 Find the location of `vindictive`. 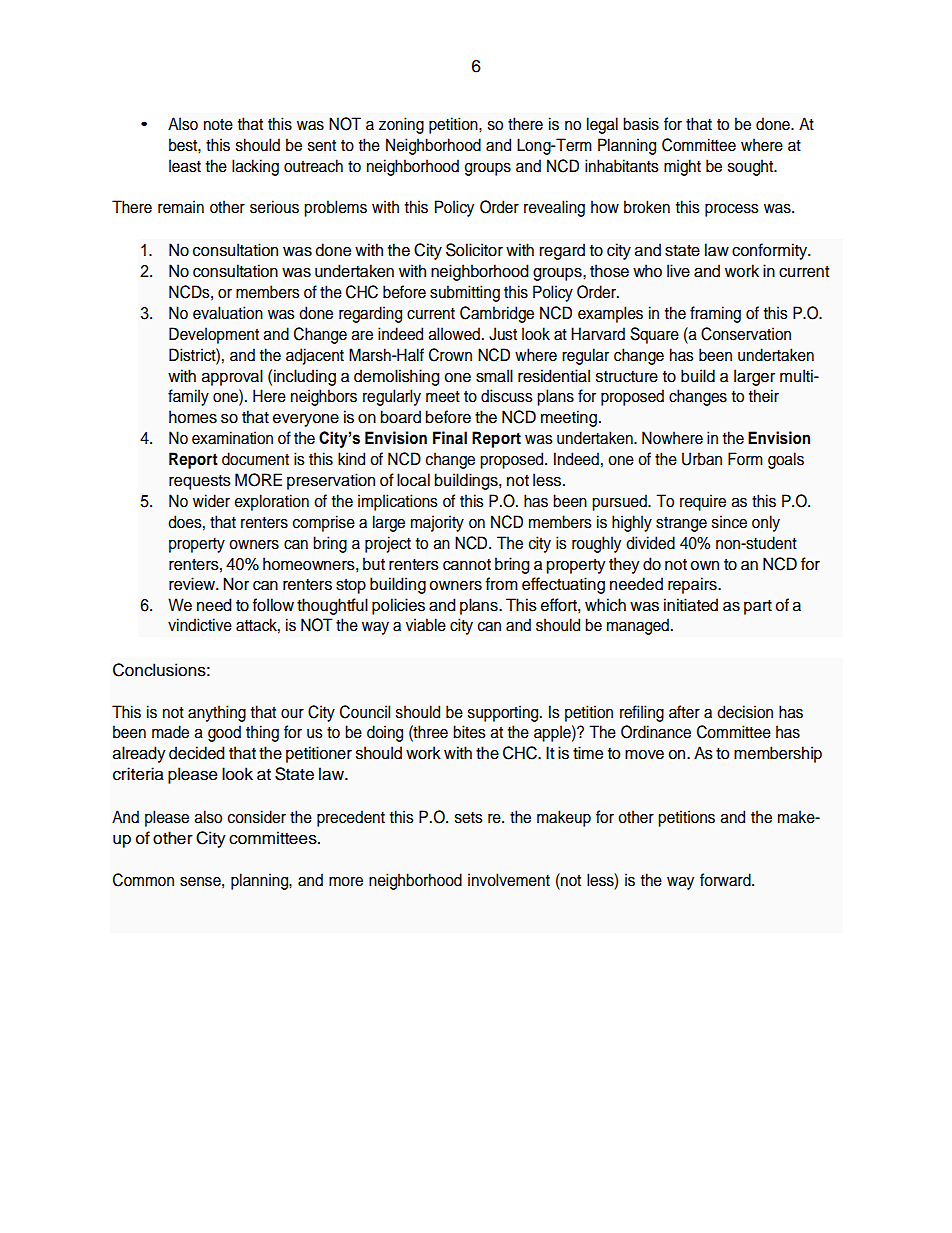

vindictive is located at coordinates (200, 625).
